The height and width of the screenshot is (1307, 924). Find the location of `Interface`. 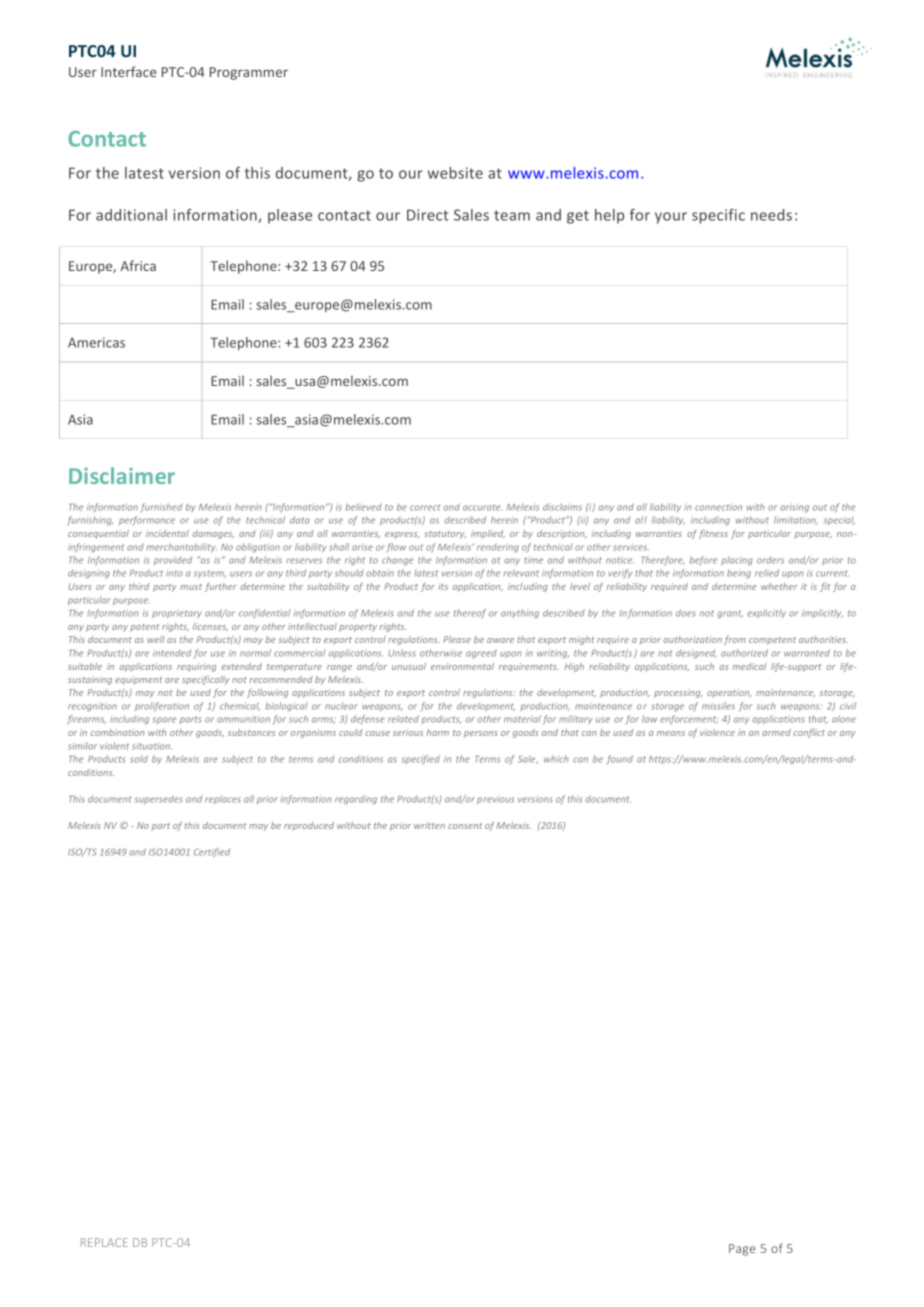

Interface is located at coordinates (129, 71).
